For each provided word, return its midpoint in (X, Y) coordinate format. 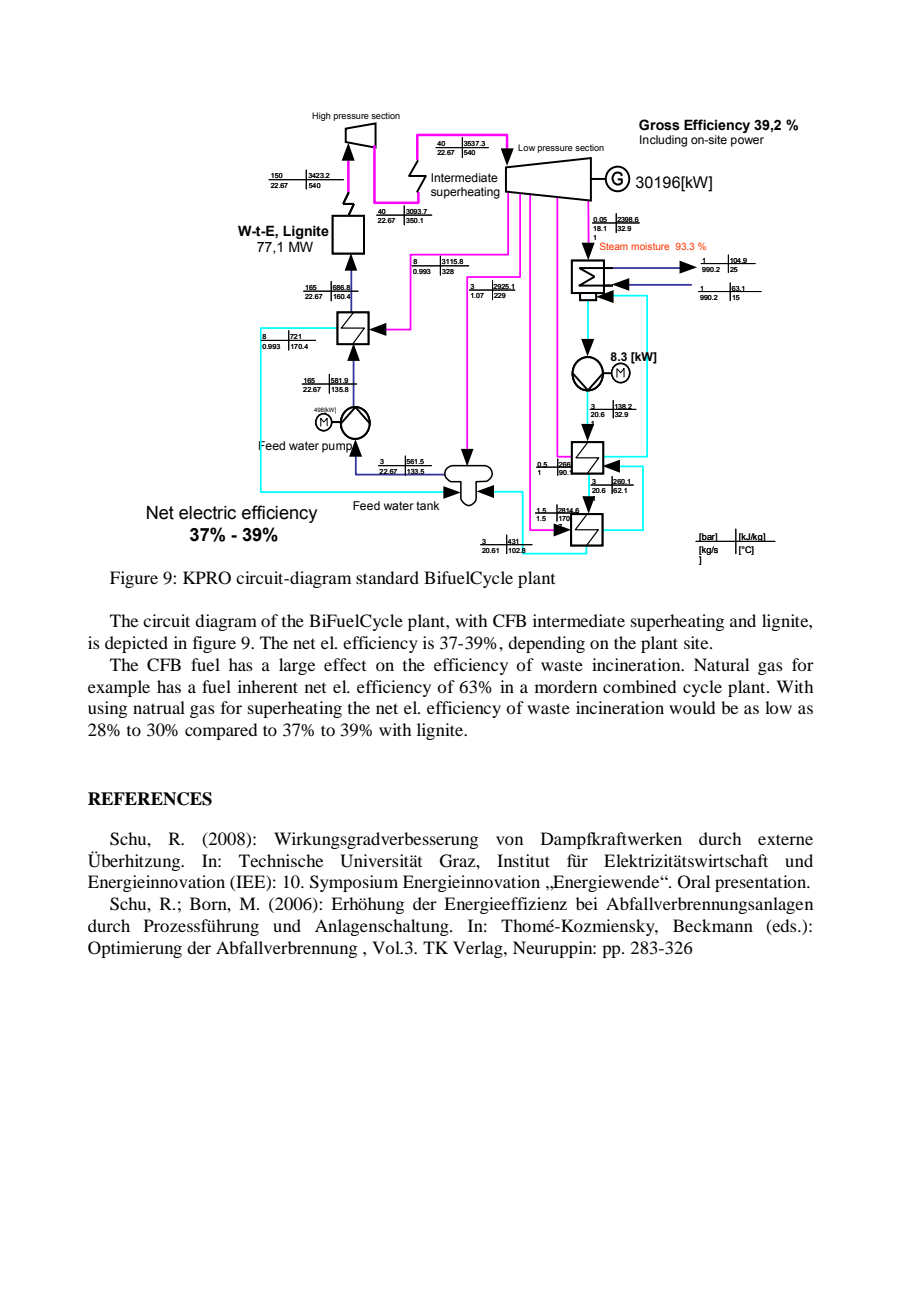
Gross (659, 125)
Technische (281, 860)
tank (428, 505)
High (321, 116)
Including (663, 141)
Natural (721, 664)
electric (207, 513)
